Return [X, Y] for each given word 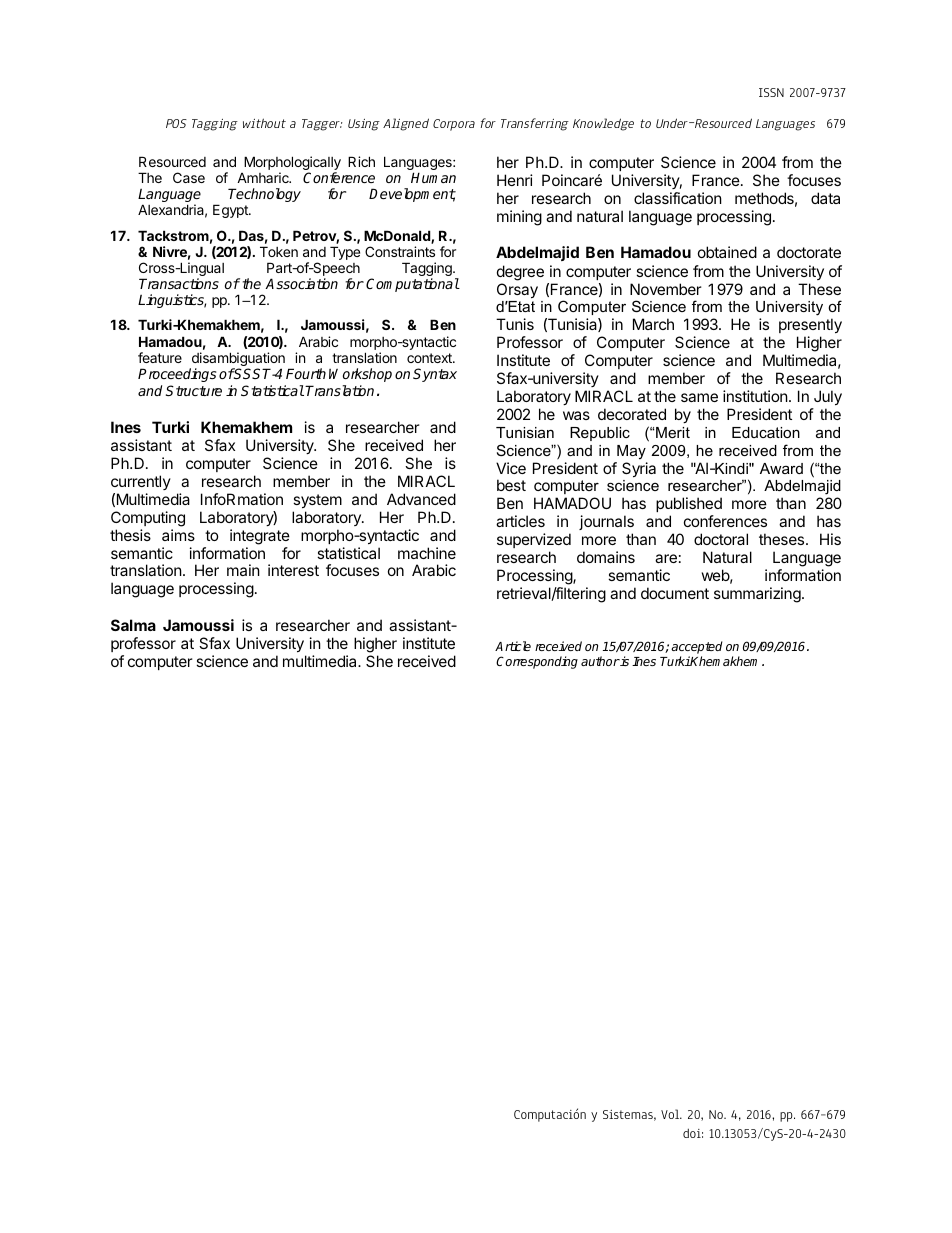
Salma [133, 625]
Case [189, 177]
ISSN [771, 92]
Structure [194, 390]
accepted [697, 649]
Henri [515, 180]
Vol [671, 1114]
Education [766, 432]
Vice [511, 468]
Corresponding [537, 662]
